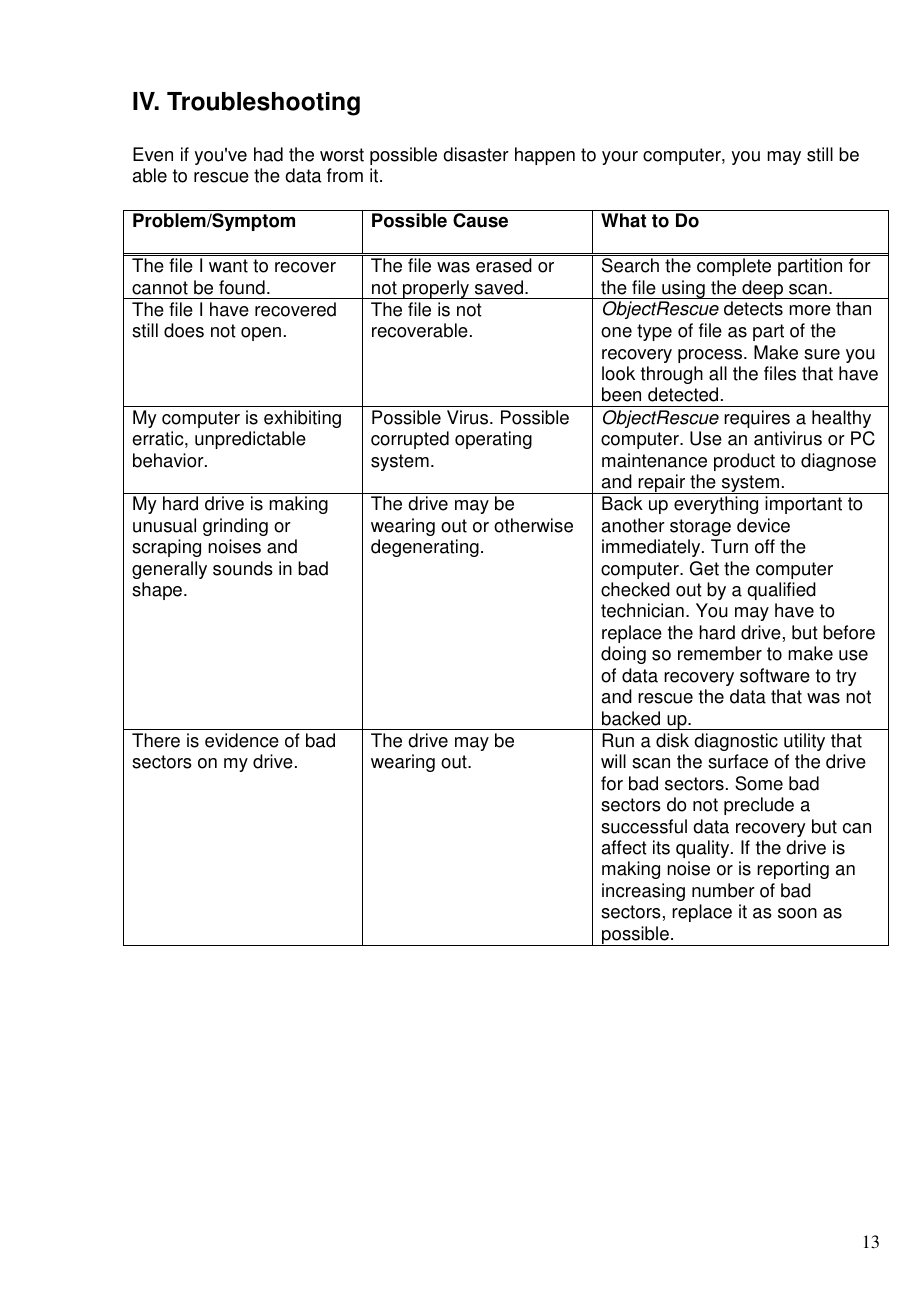 Image resolution: width=924 pixels, height=1308 pixels. I want to click on evidence, so click(242, 740).
